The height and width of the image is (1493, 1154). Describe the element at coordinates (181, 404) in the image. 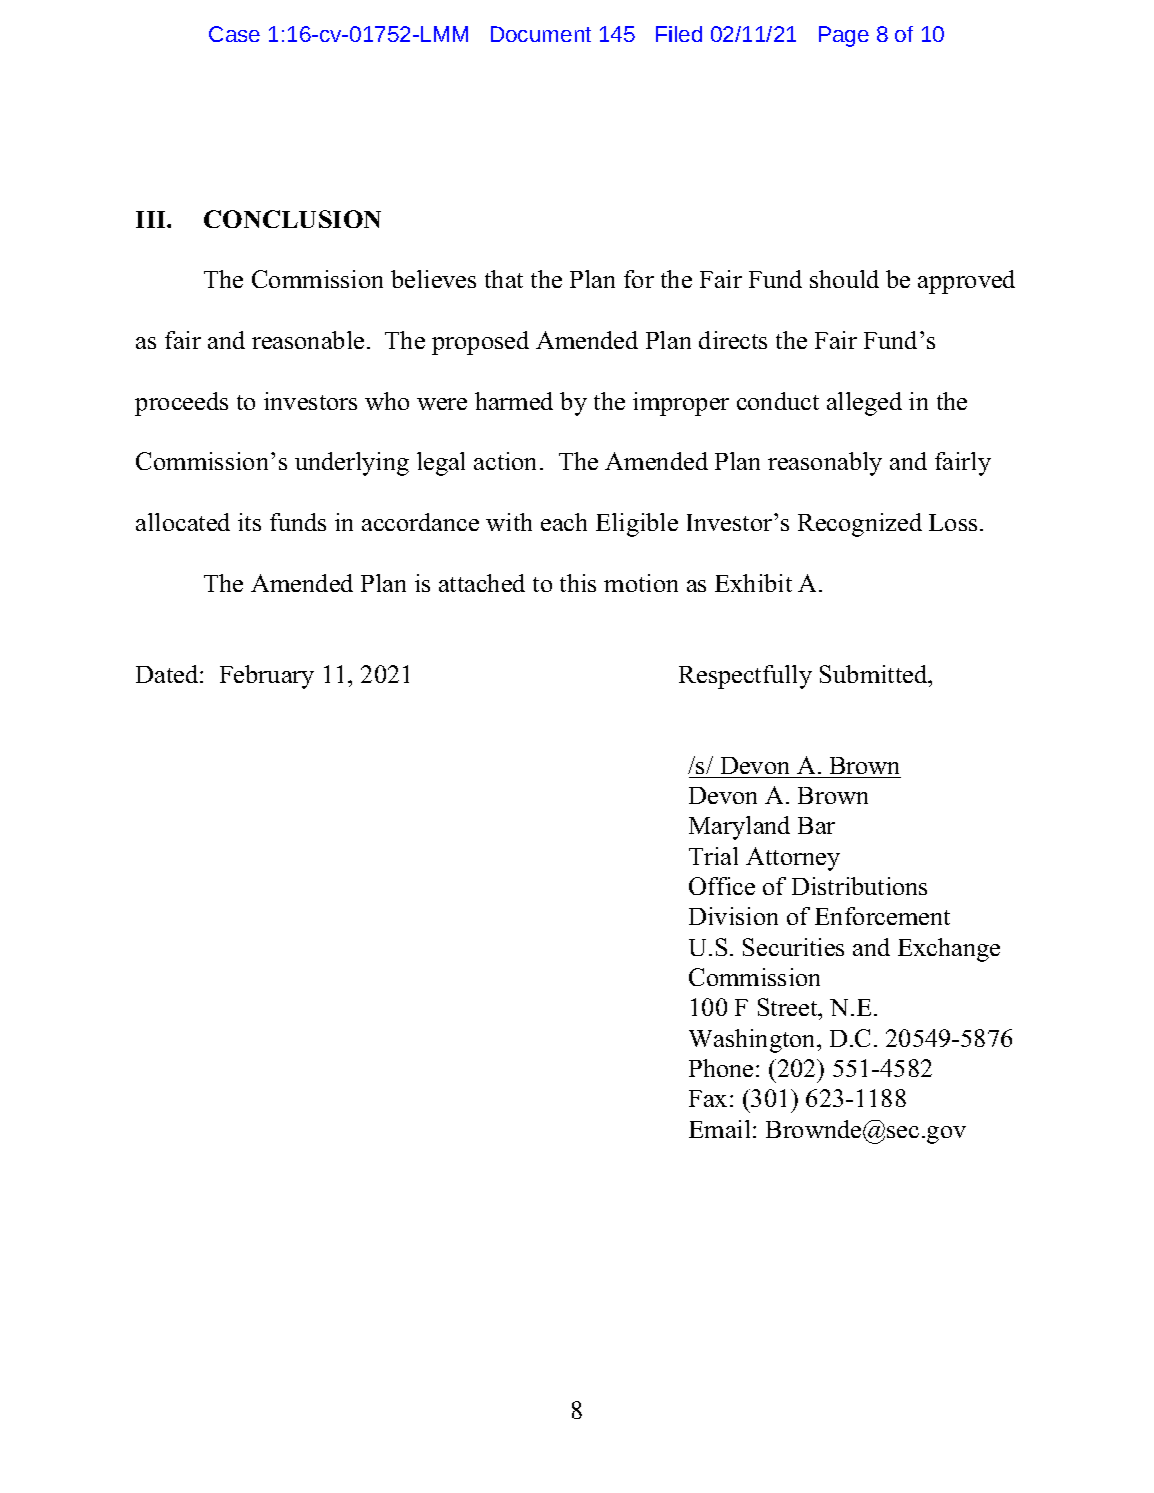

I see `proceeds` at that location.
